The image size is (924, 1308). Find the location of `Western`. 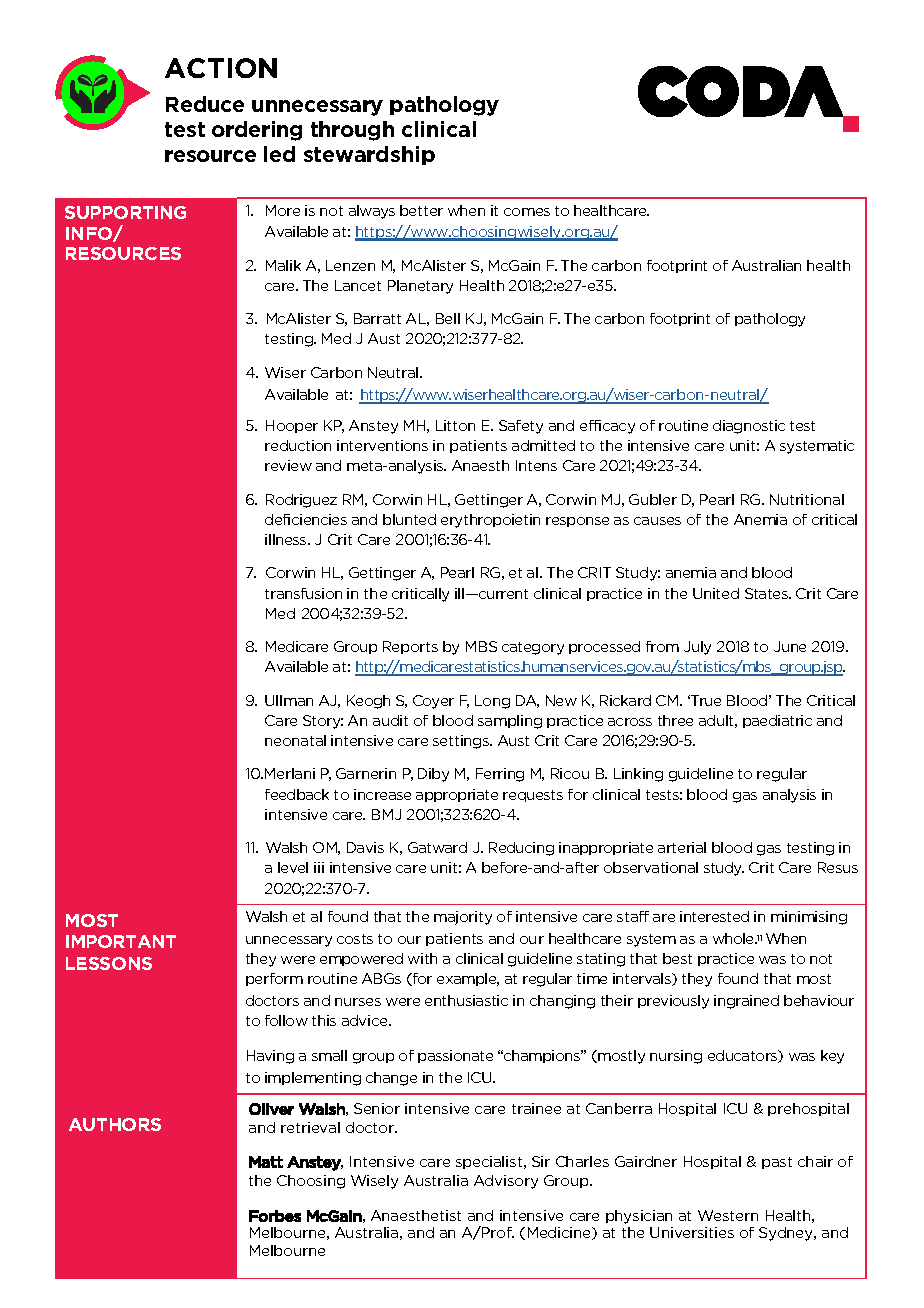

Western is located at coordinates (728, 1215).
